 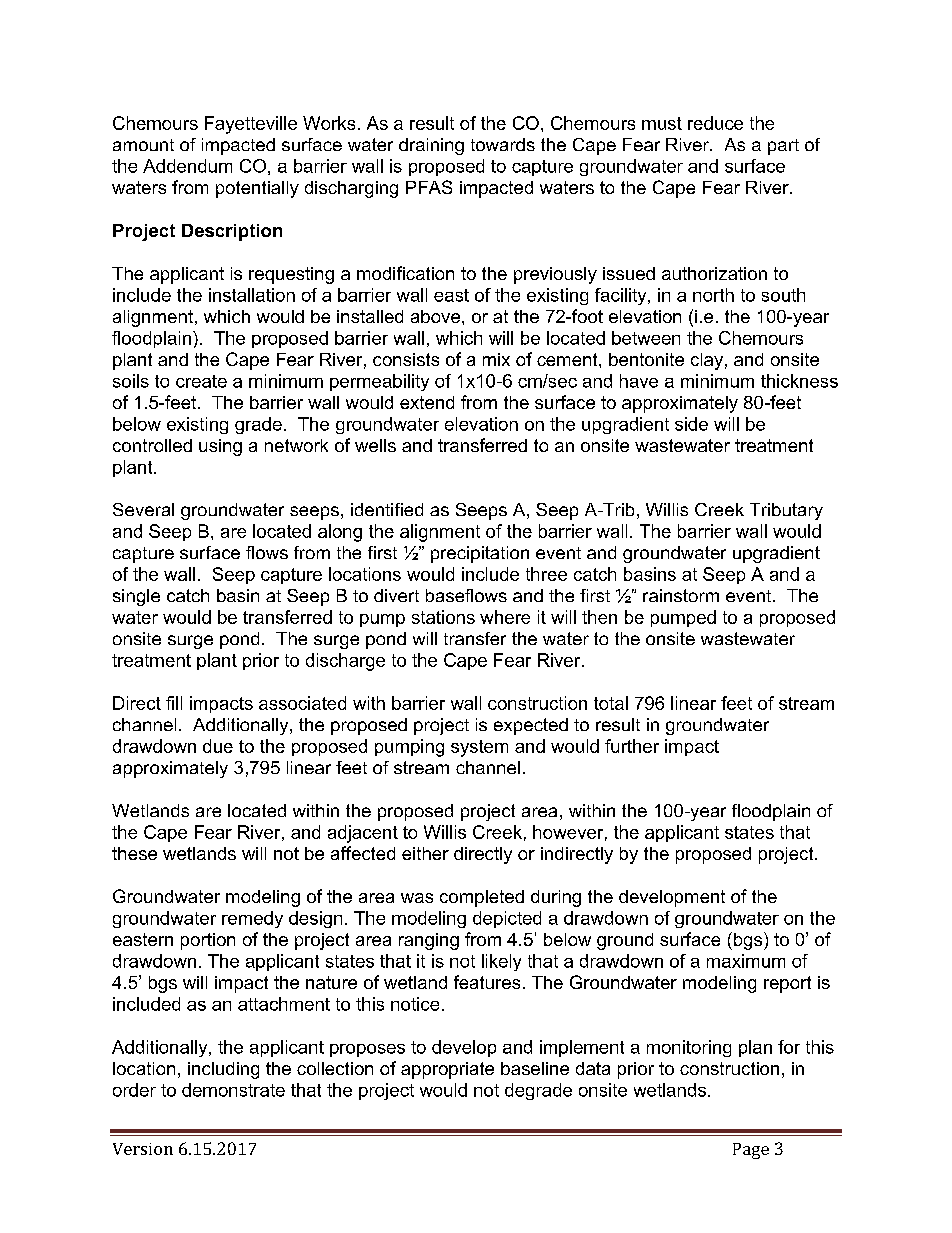 I want to click on draining, so click(x=431, y=146).
